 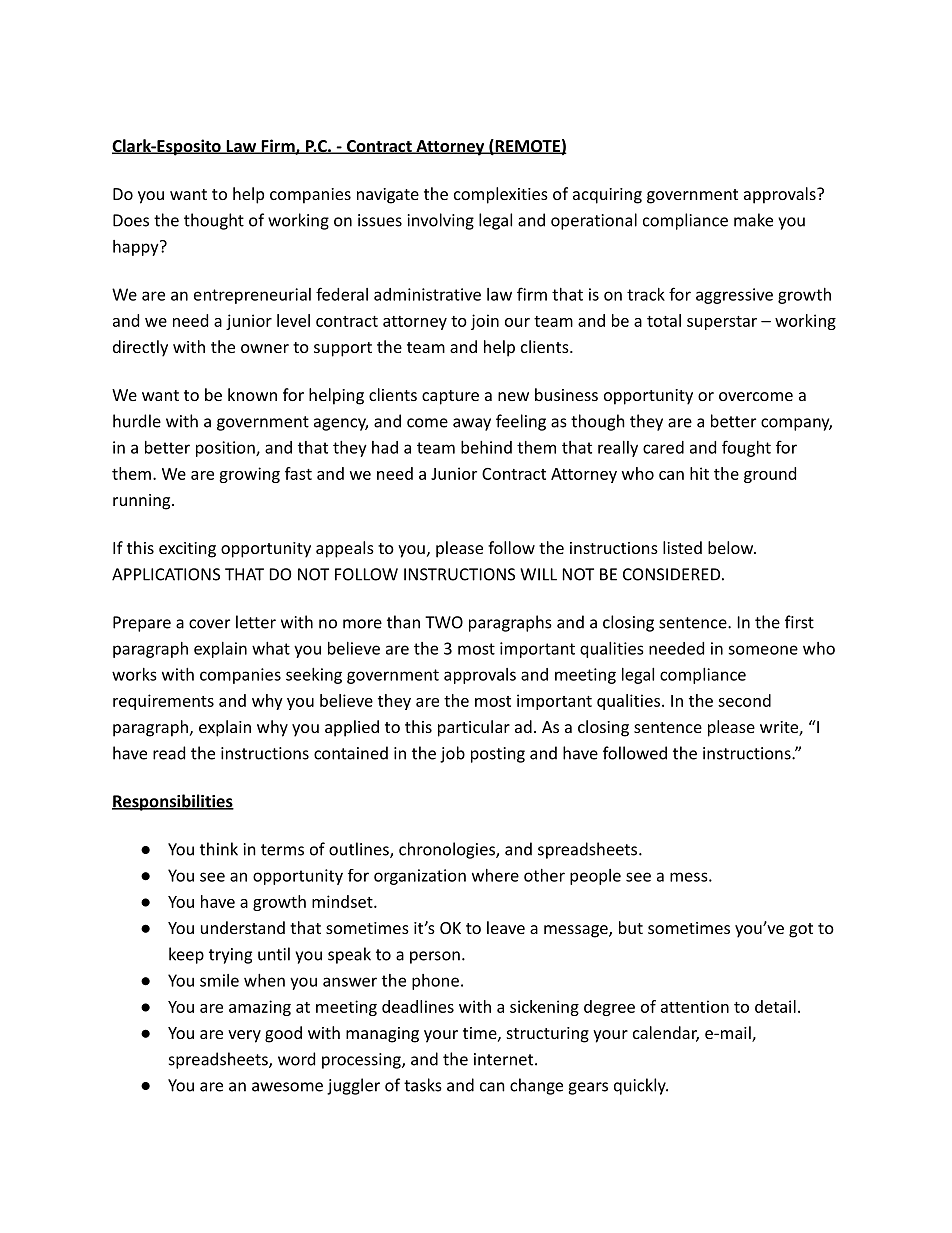 I want to click on someone, so click(x=763, y=650).
